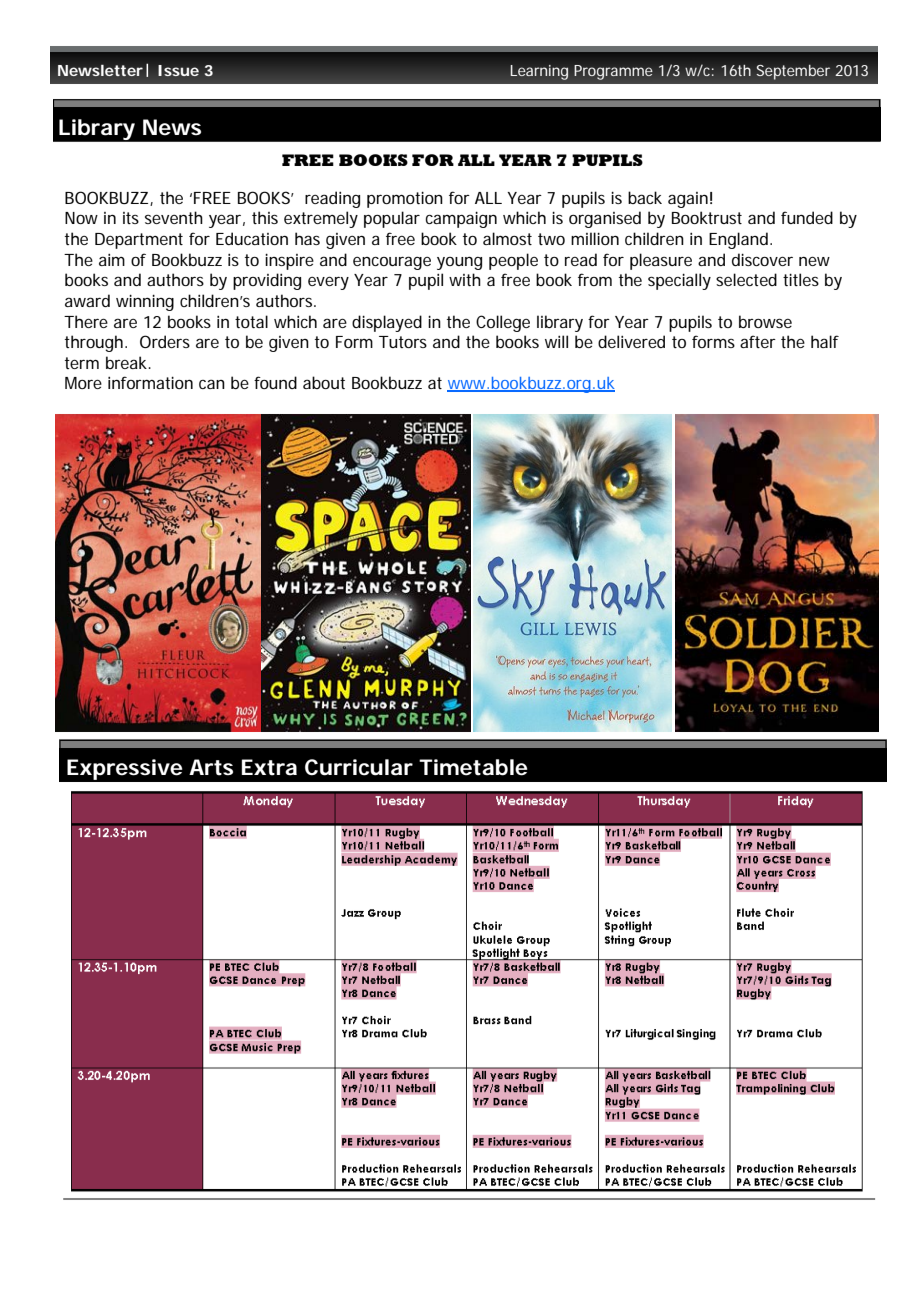 This screenshot has height=1308, width=924. I want to click on Learning, so click(539, 72).
